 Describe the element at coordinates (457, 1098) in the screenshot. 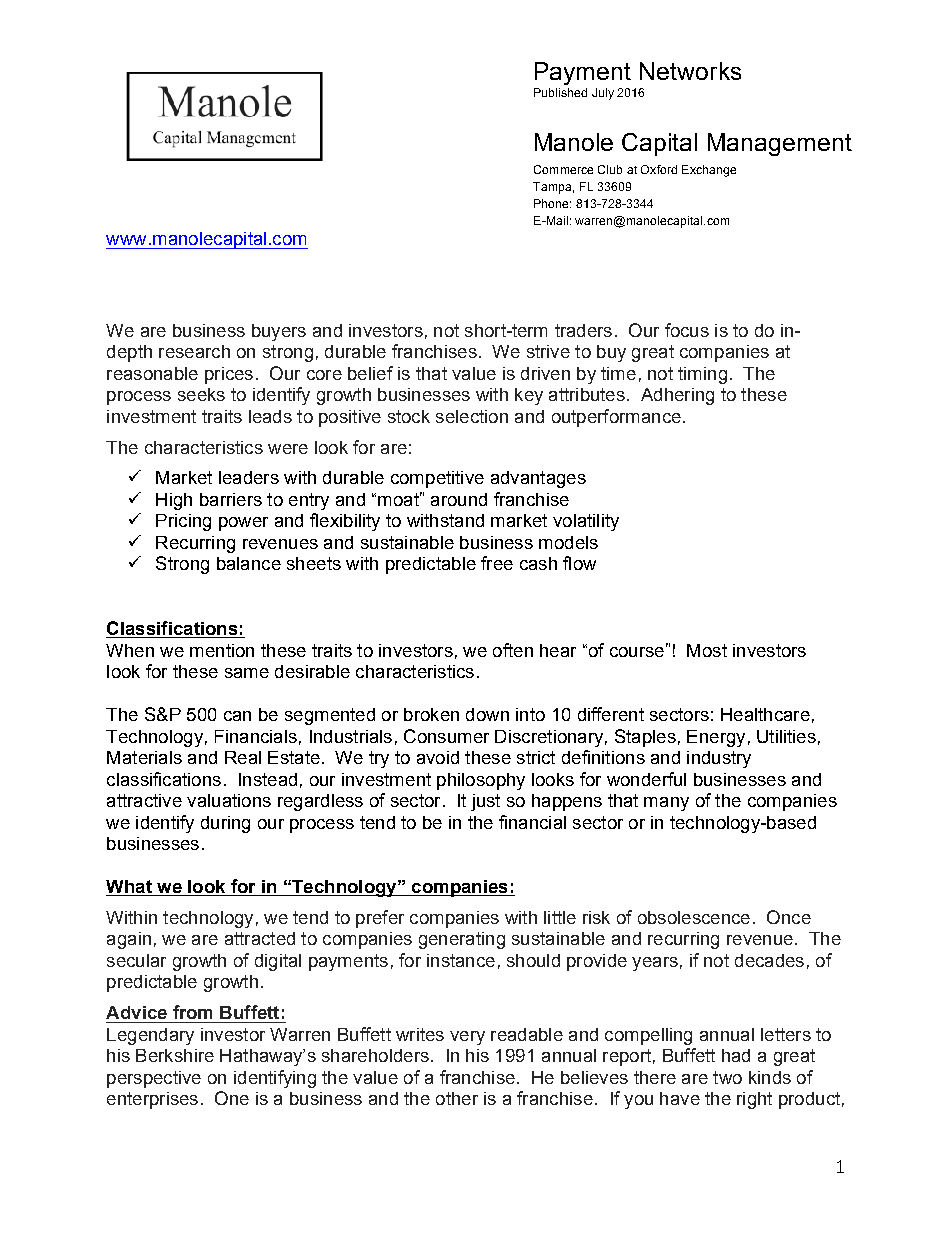

I see `other` at that location.
